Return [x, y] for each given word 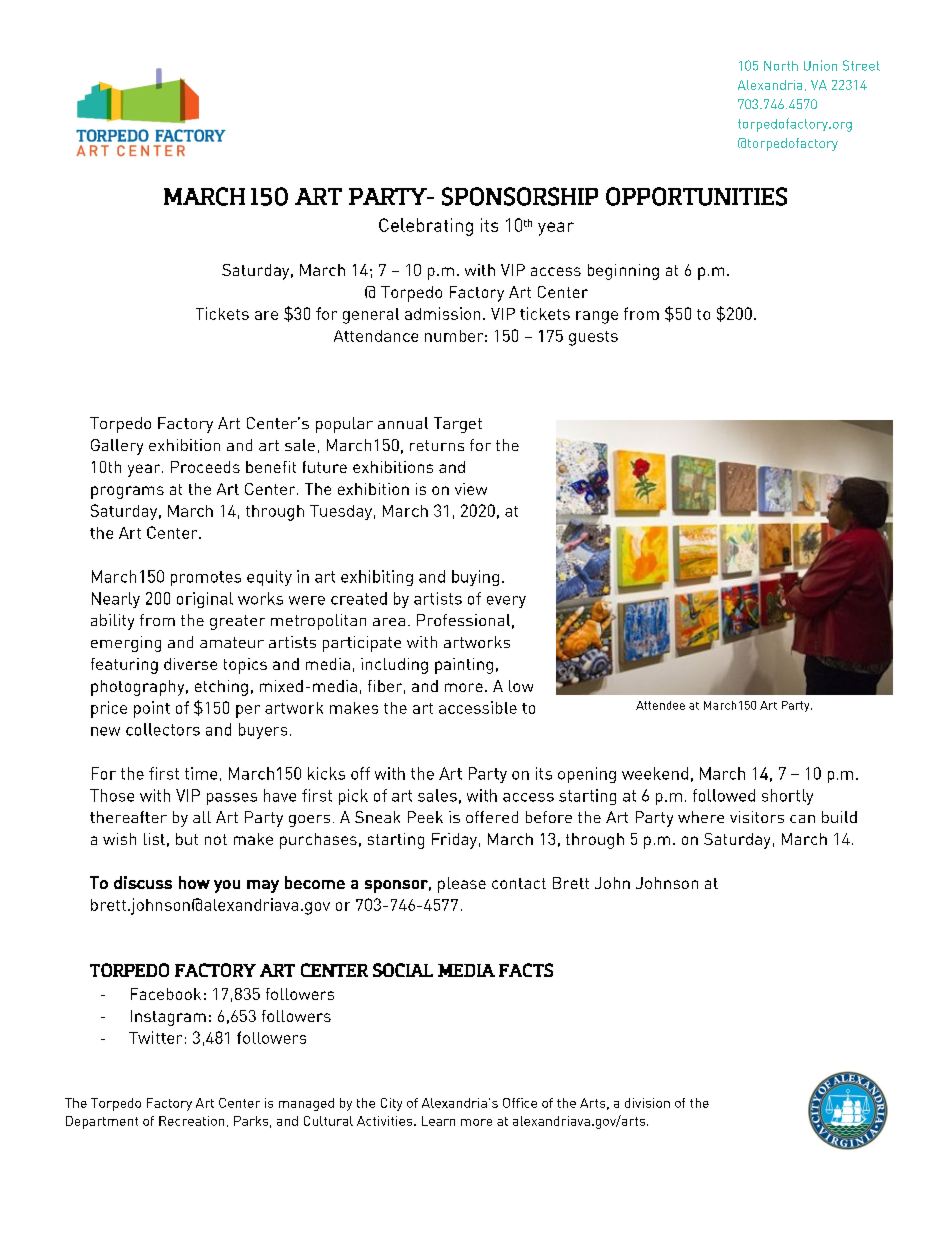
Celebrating [426, 227]
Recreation [191, 1121]
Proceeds [205, 467]
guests [593, 338]
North [781, 66]
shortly [787, 797]
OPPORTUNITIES [696, 196]
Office [520, 1103]
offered [492, 817]
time [201, 773]
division [647, 1103]
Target [458, 425]
